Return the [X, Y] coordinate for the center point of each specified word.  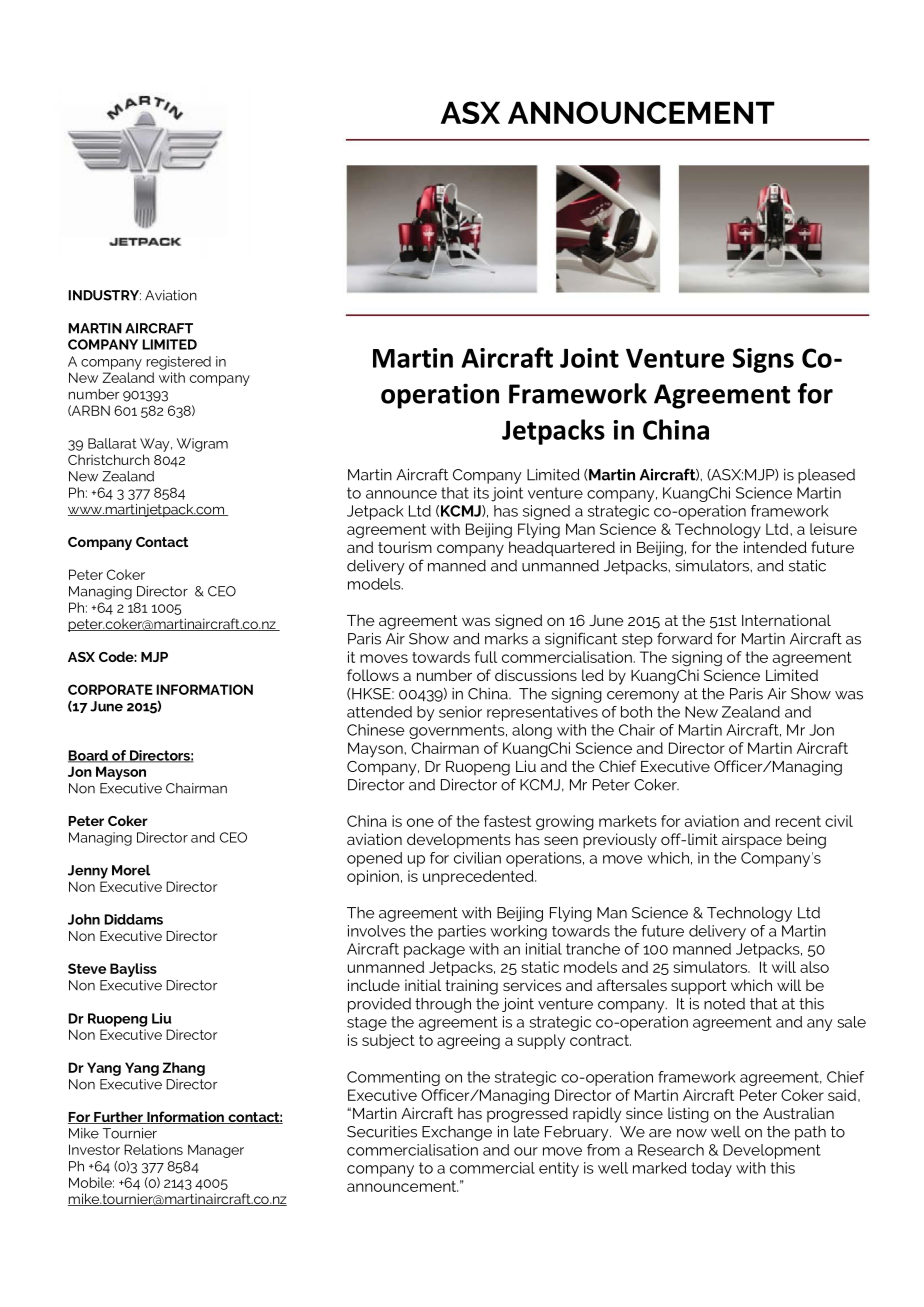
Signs [763, 360]
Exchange [457, 1133]
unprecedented [479, 877]
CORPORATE [110, 689]
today [711, 1169]
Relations [153, 1149]
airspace [752, 841]
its [481, 493]
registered [179, 363]
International [786, 620]
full [486, 657]
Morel [131, 870]
